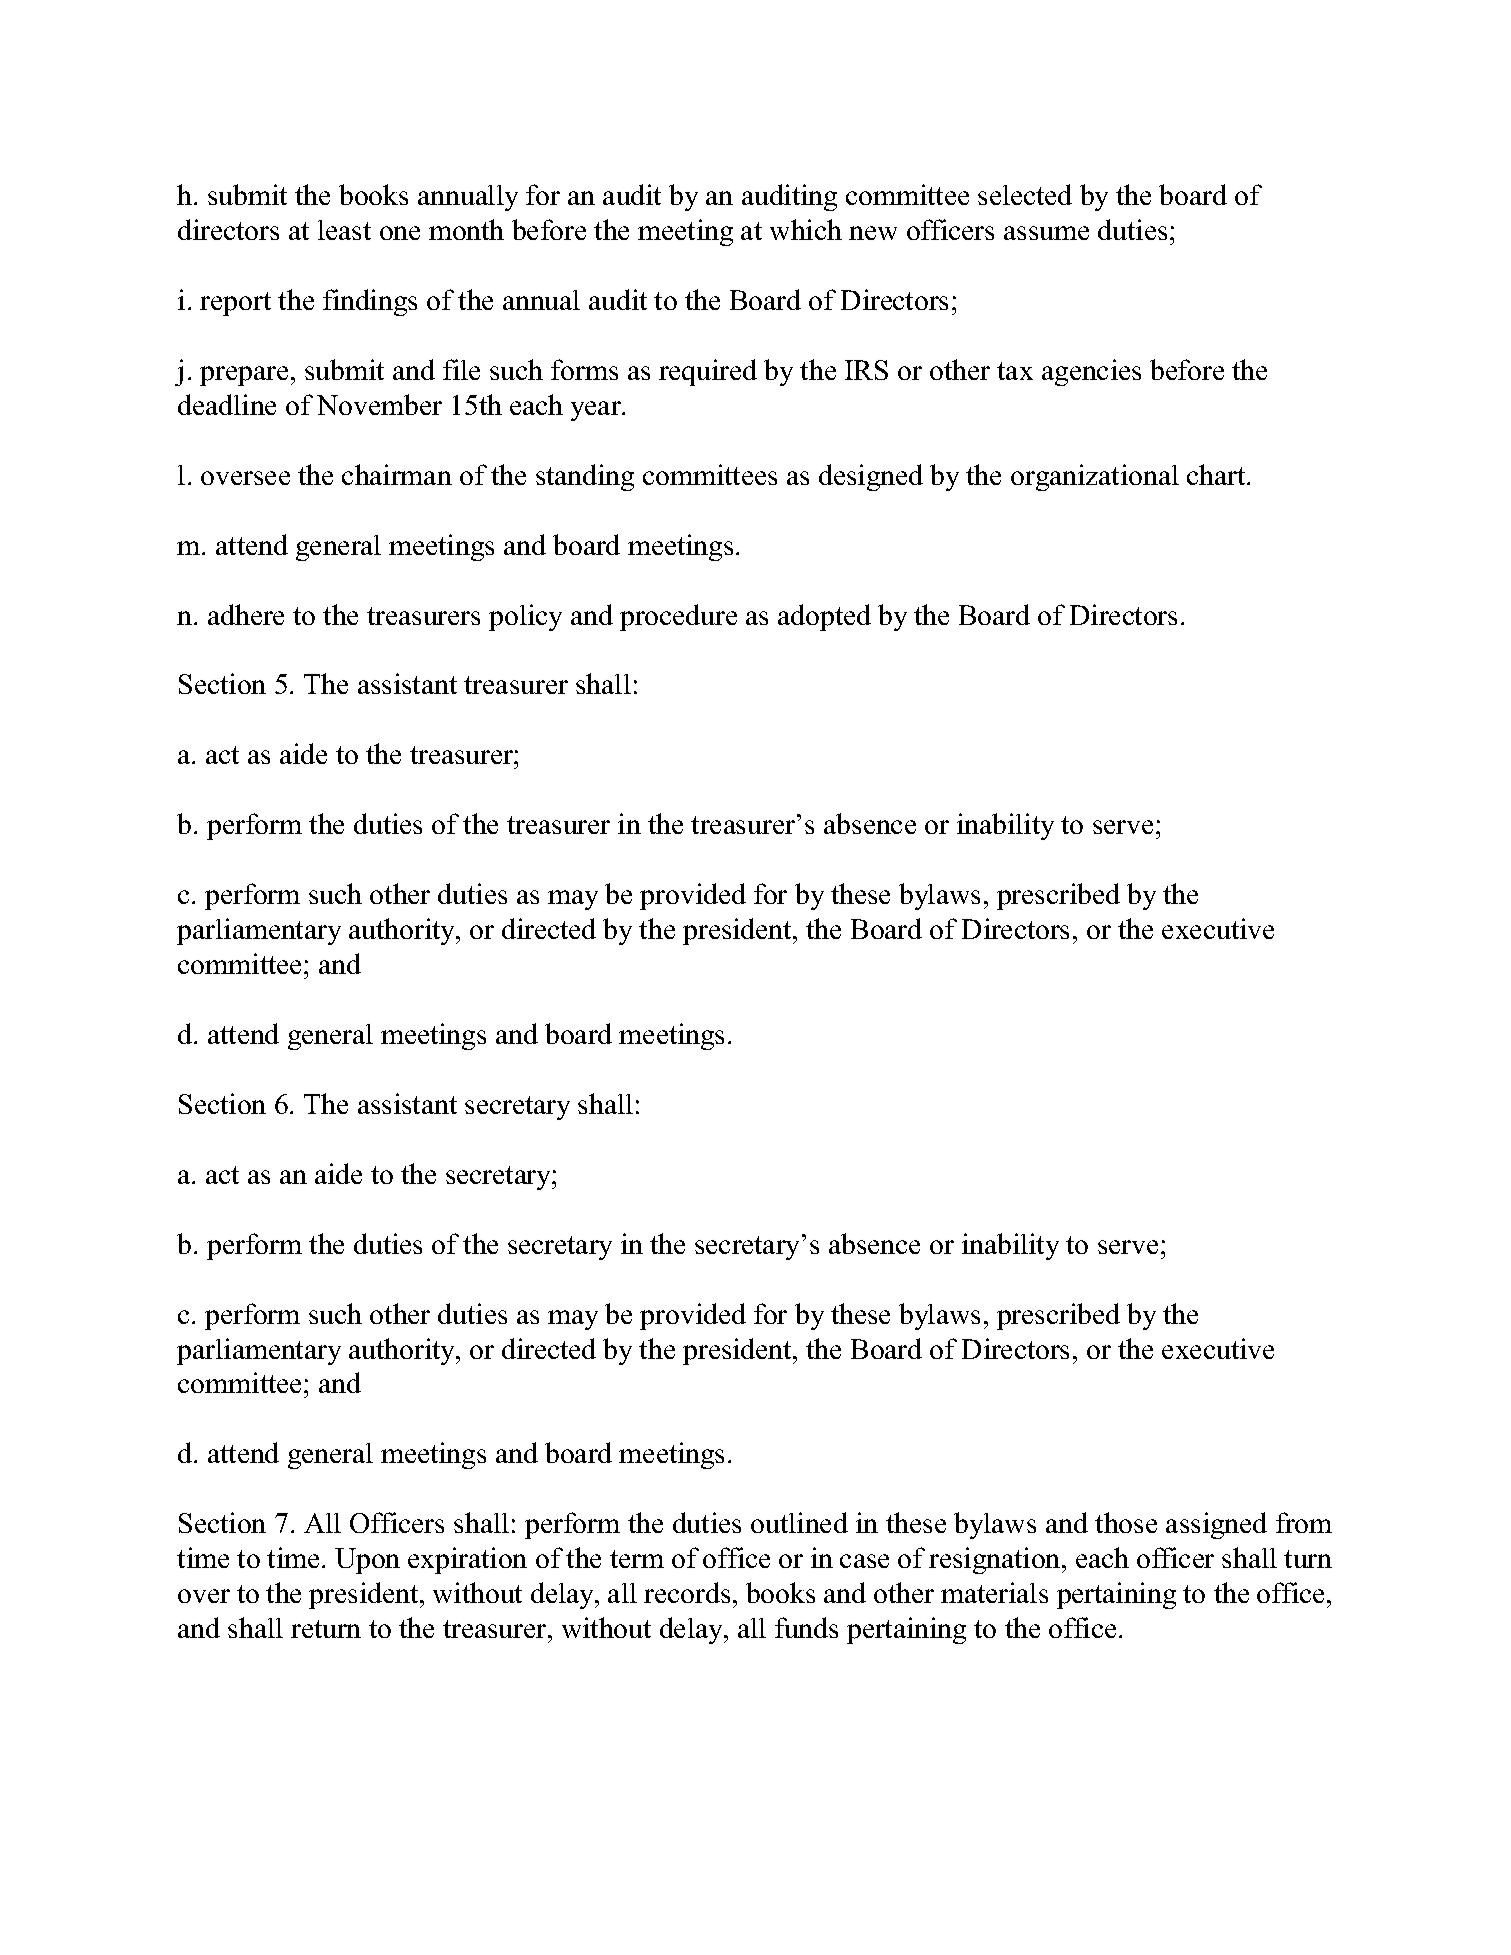  What do you see at coordinates (806, 229) in the image?
I see `which` at bounding box center [806, 229].
